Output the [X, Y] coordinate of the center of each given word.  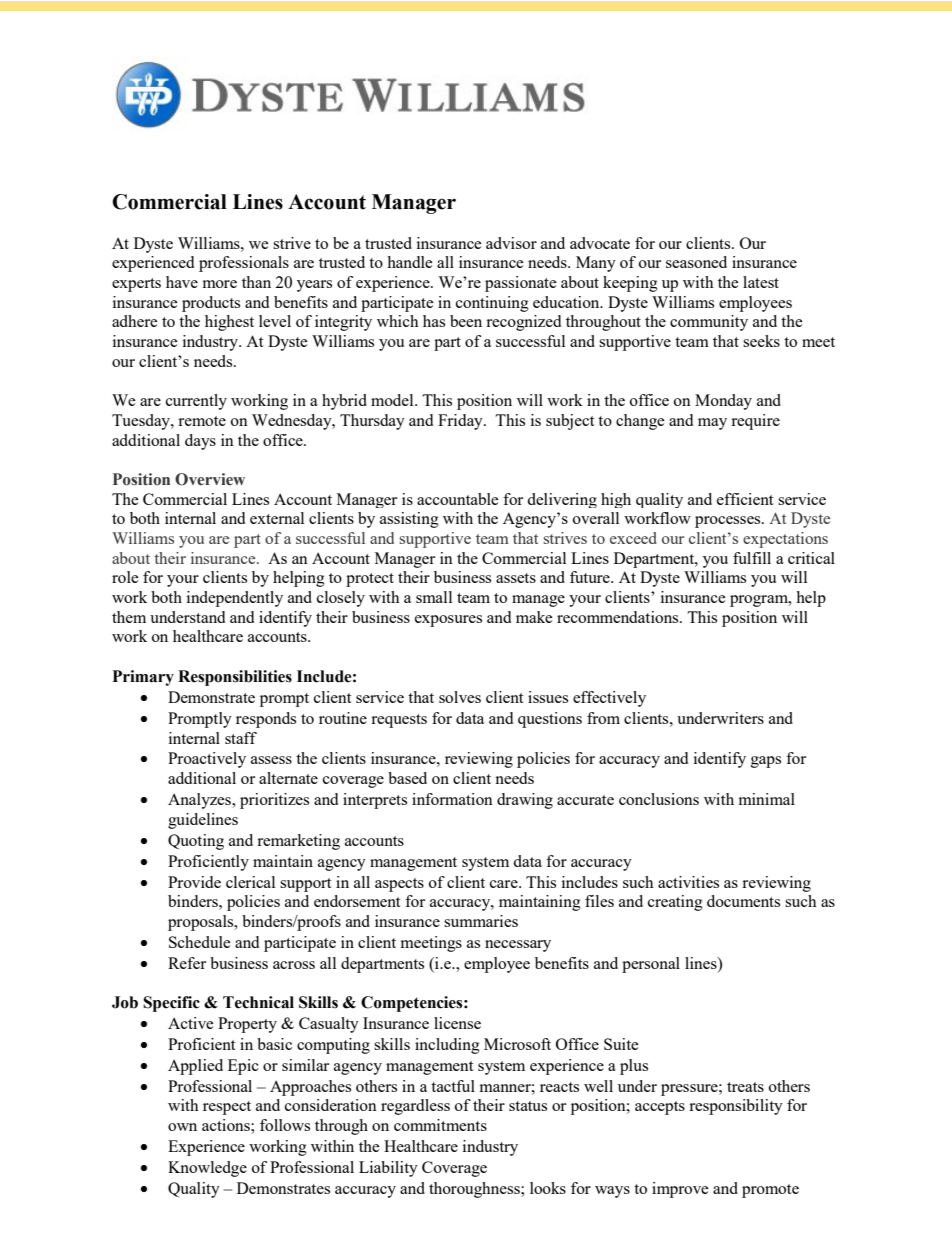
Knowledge [207, 1169]
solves [460, 697]
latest [761, 282]
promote [770, 1191]
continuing [492, 304]
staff [241, 738]
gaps [766, 762]
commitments [440, 1125]
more [220, 284]
